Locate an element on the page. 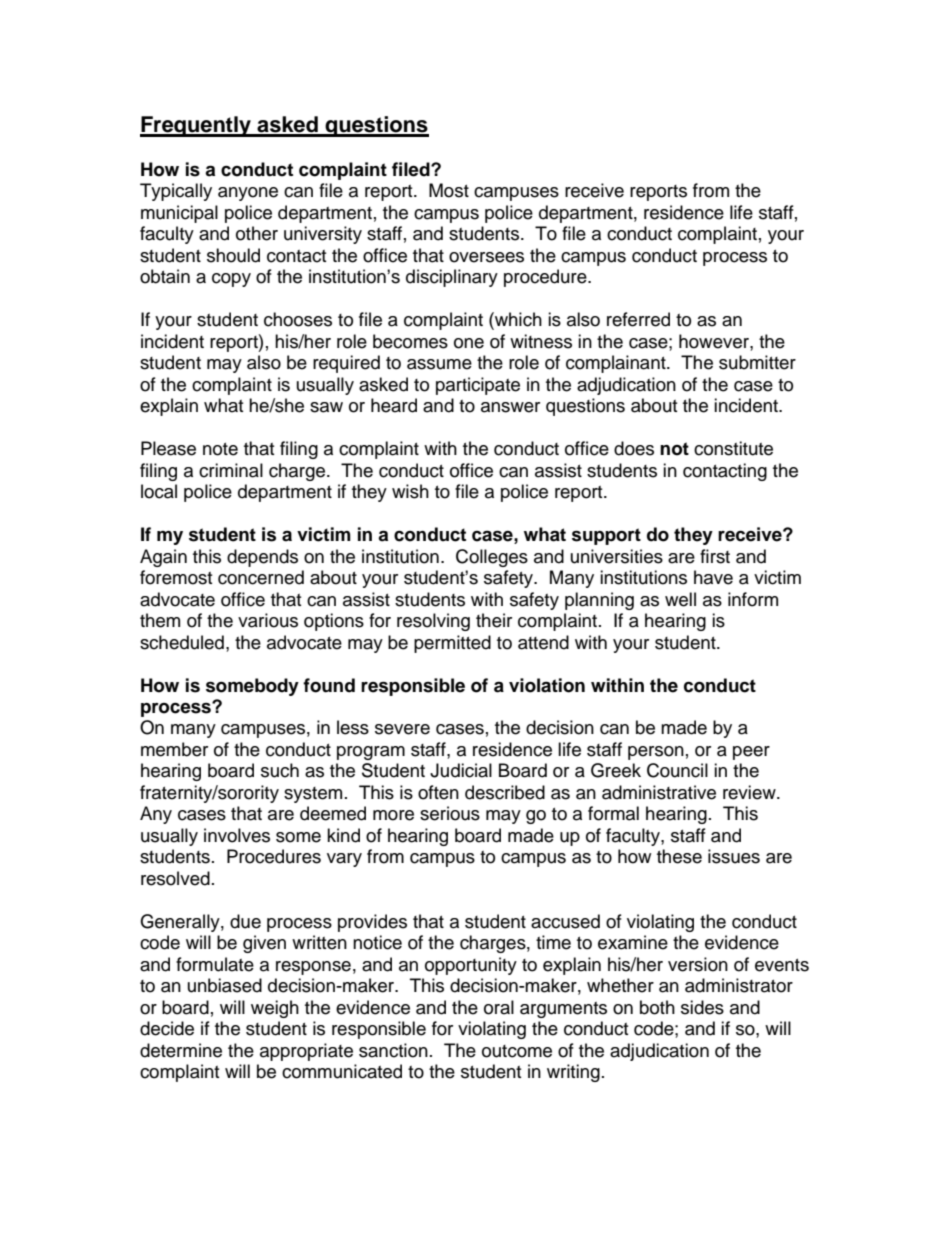 This page has width=952, height=1233. participate is located at coordinates (478, 386).
